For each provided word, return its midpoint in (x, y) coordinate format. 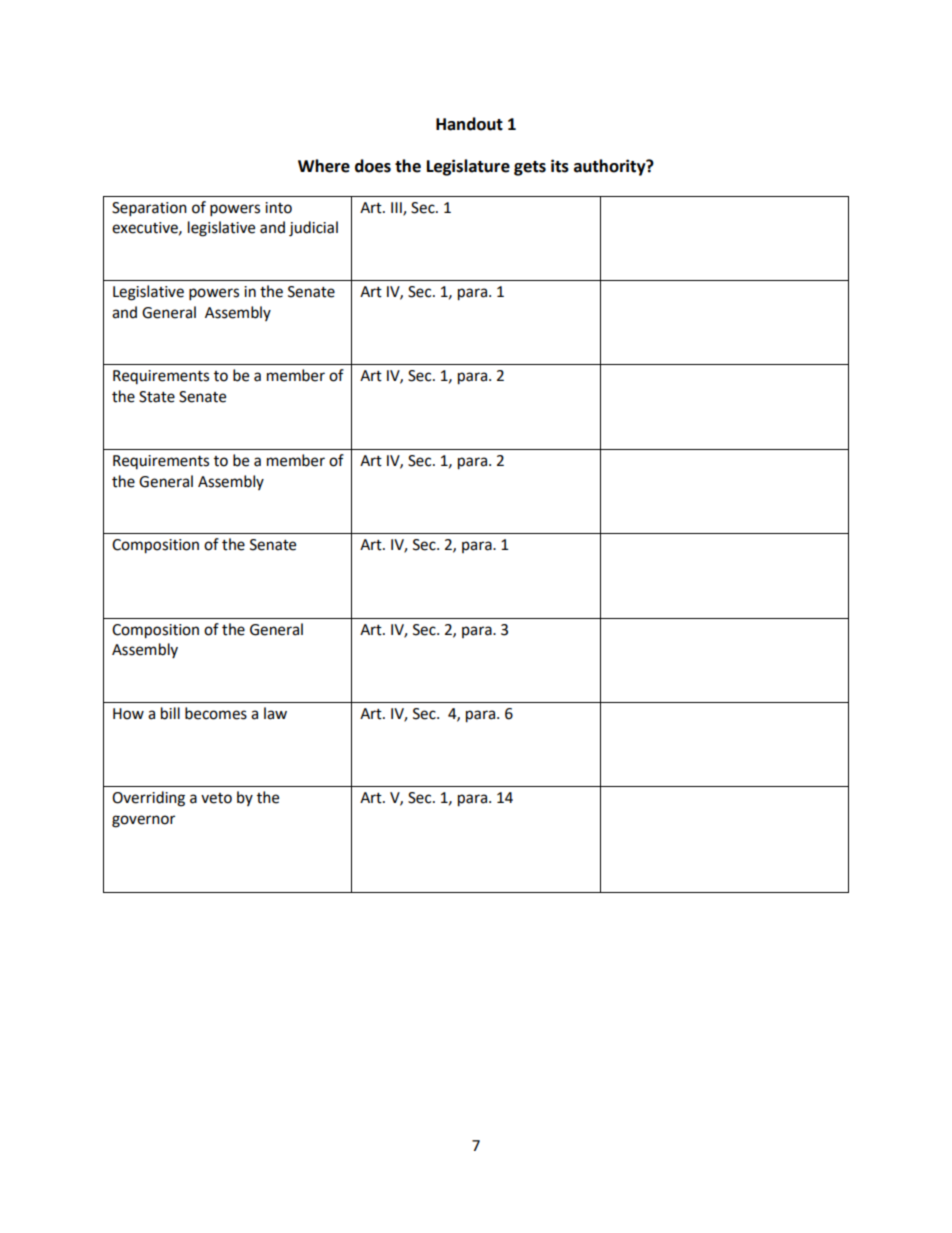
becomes (216, 713)
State (157, 397)
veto (216, 798)
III (397, 208)
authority (611, 167)
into (278, 208)
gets (530, 168)
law (275, 713)
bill (170, 713)
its (560, 166)
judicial (313, 229)
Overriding (148, 799)
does (373, 166)
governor (143, 821)
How (128, 714)
